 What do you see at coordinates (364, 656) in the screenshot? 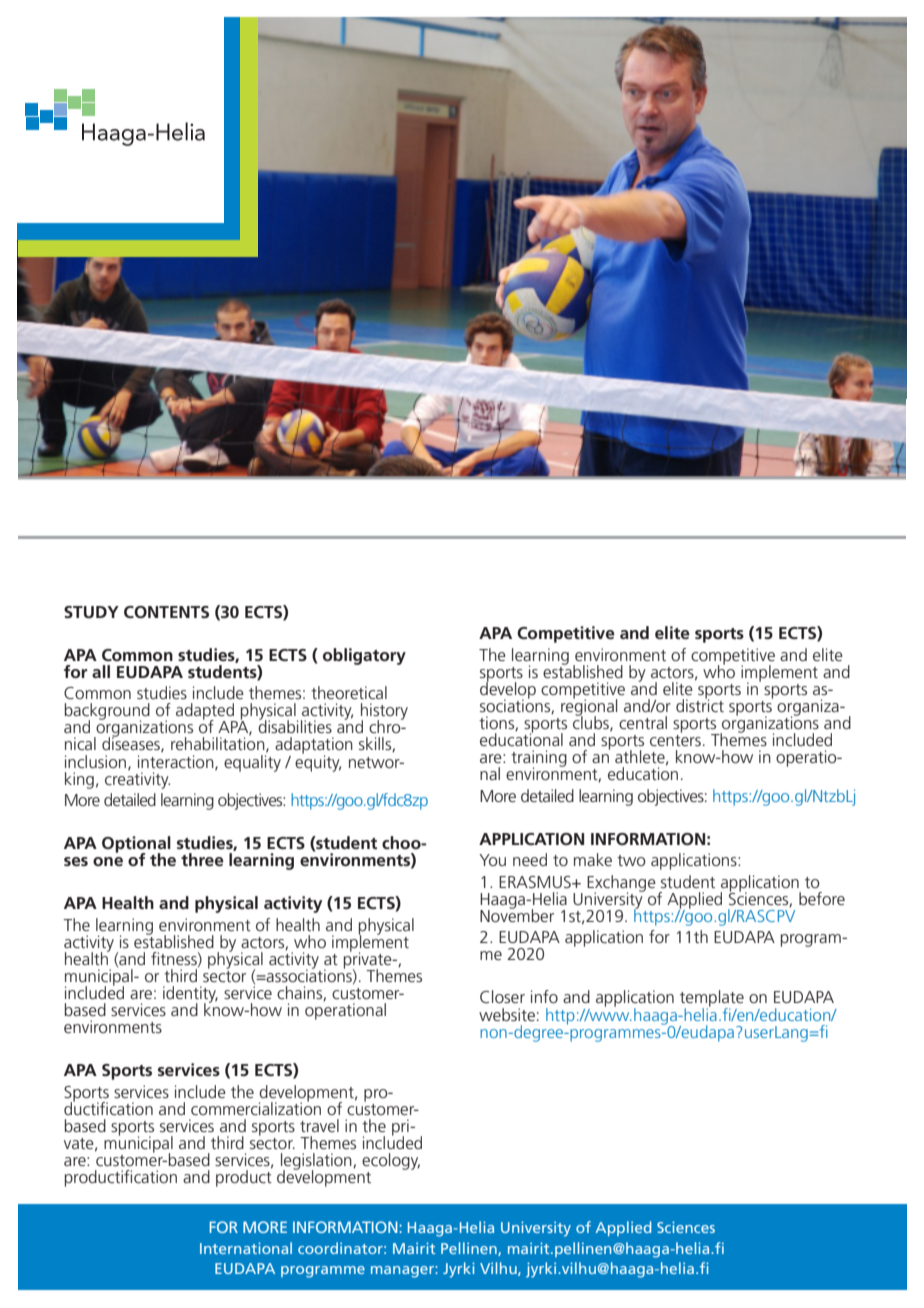
I see `obligatory` at bounding box center [364, 656].
